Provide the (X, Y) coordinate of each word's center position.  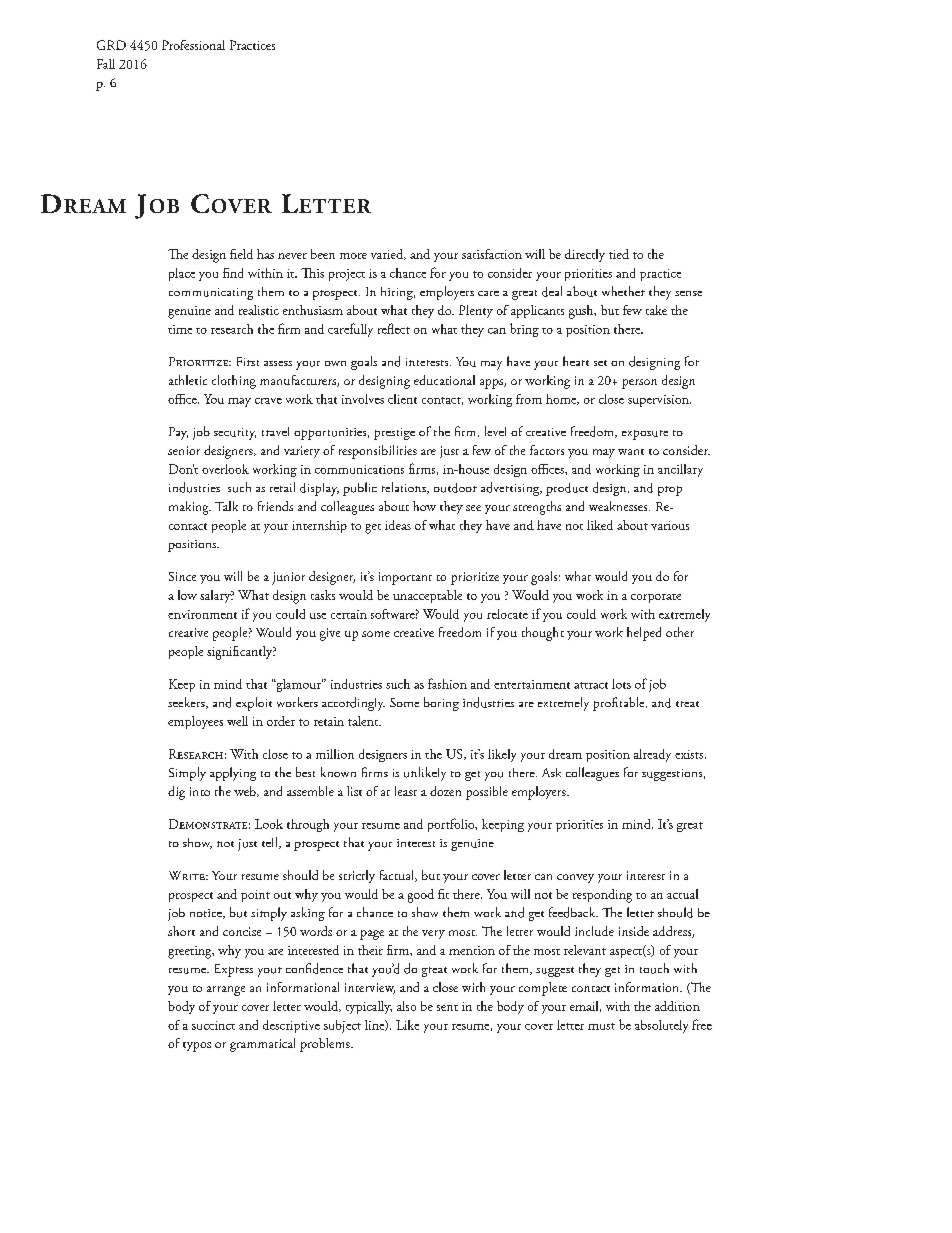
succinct (213, 1025)
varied (388, 254)
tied (619, 254)
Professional (193, 45)
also (406, 1006)
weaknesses (619, 506)
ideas (398, 525)
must (601, 1026)
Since (182, 576)
